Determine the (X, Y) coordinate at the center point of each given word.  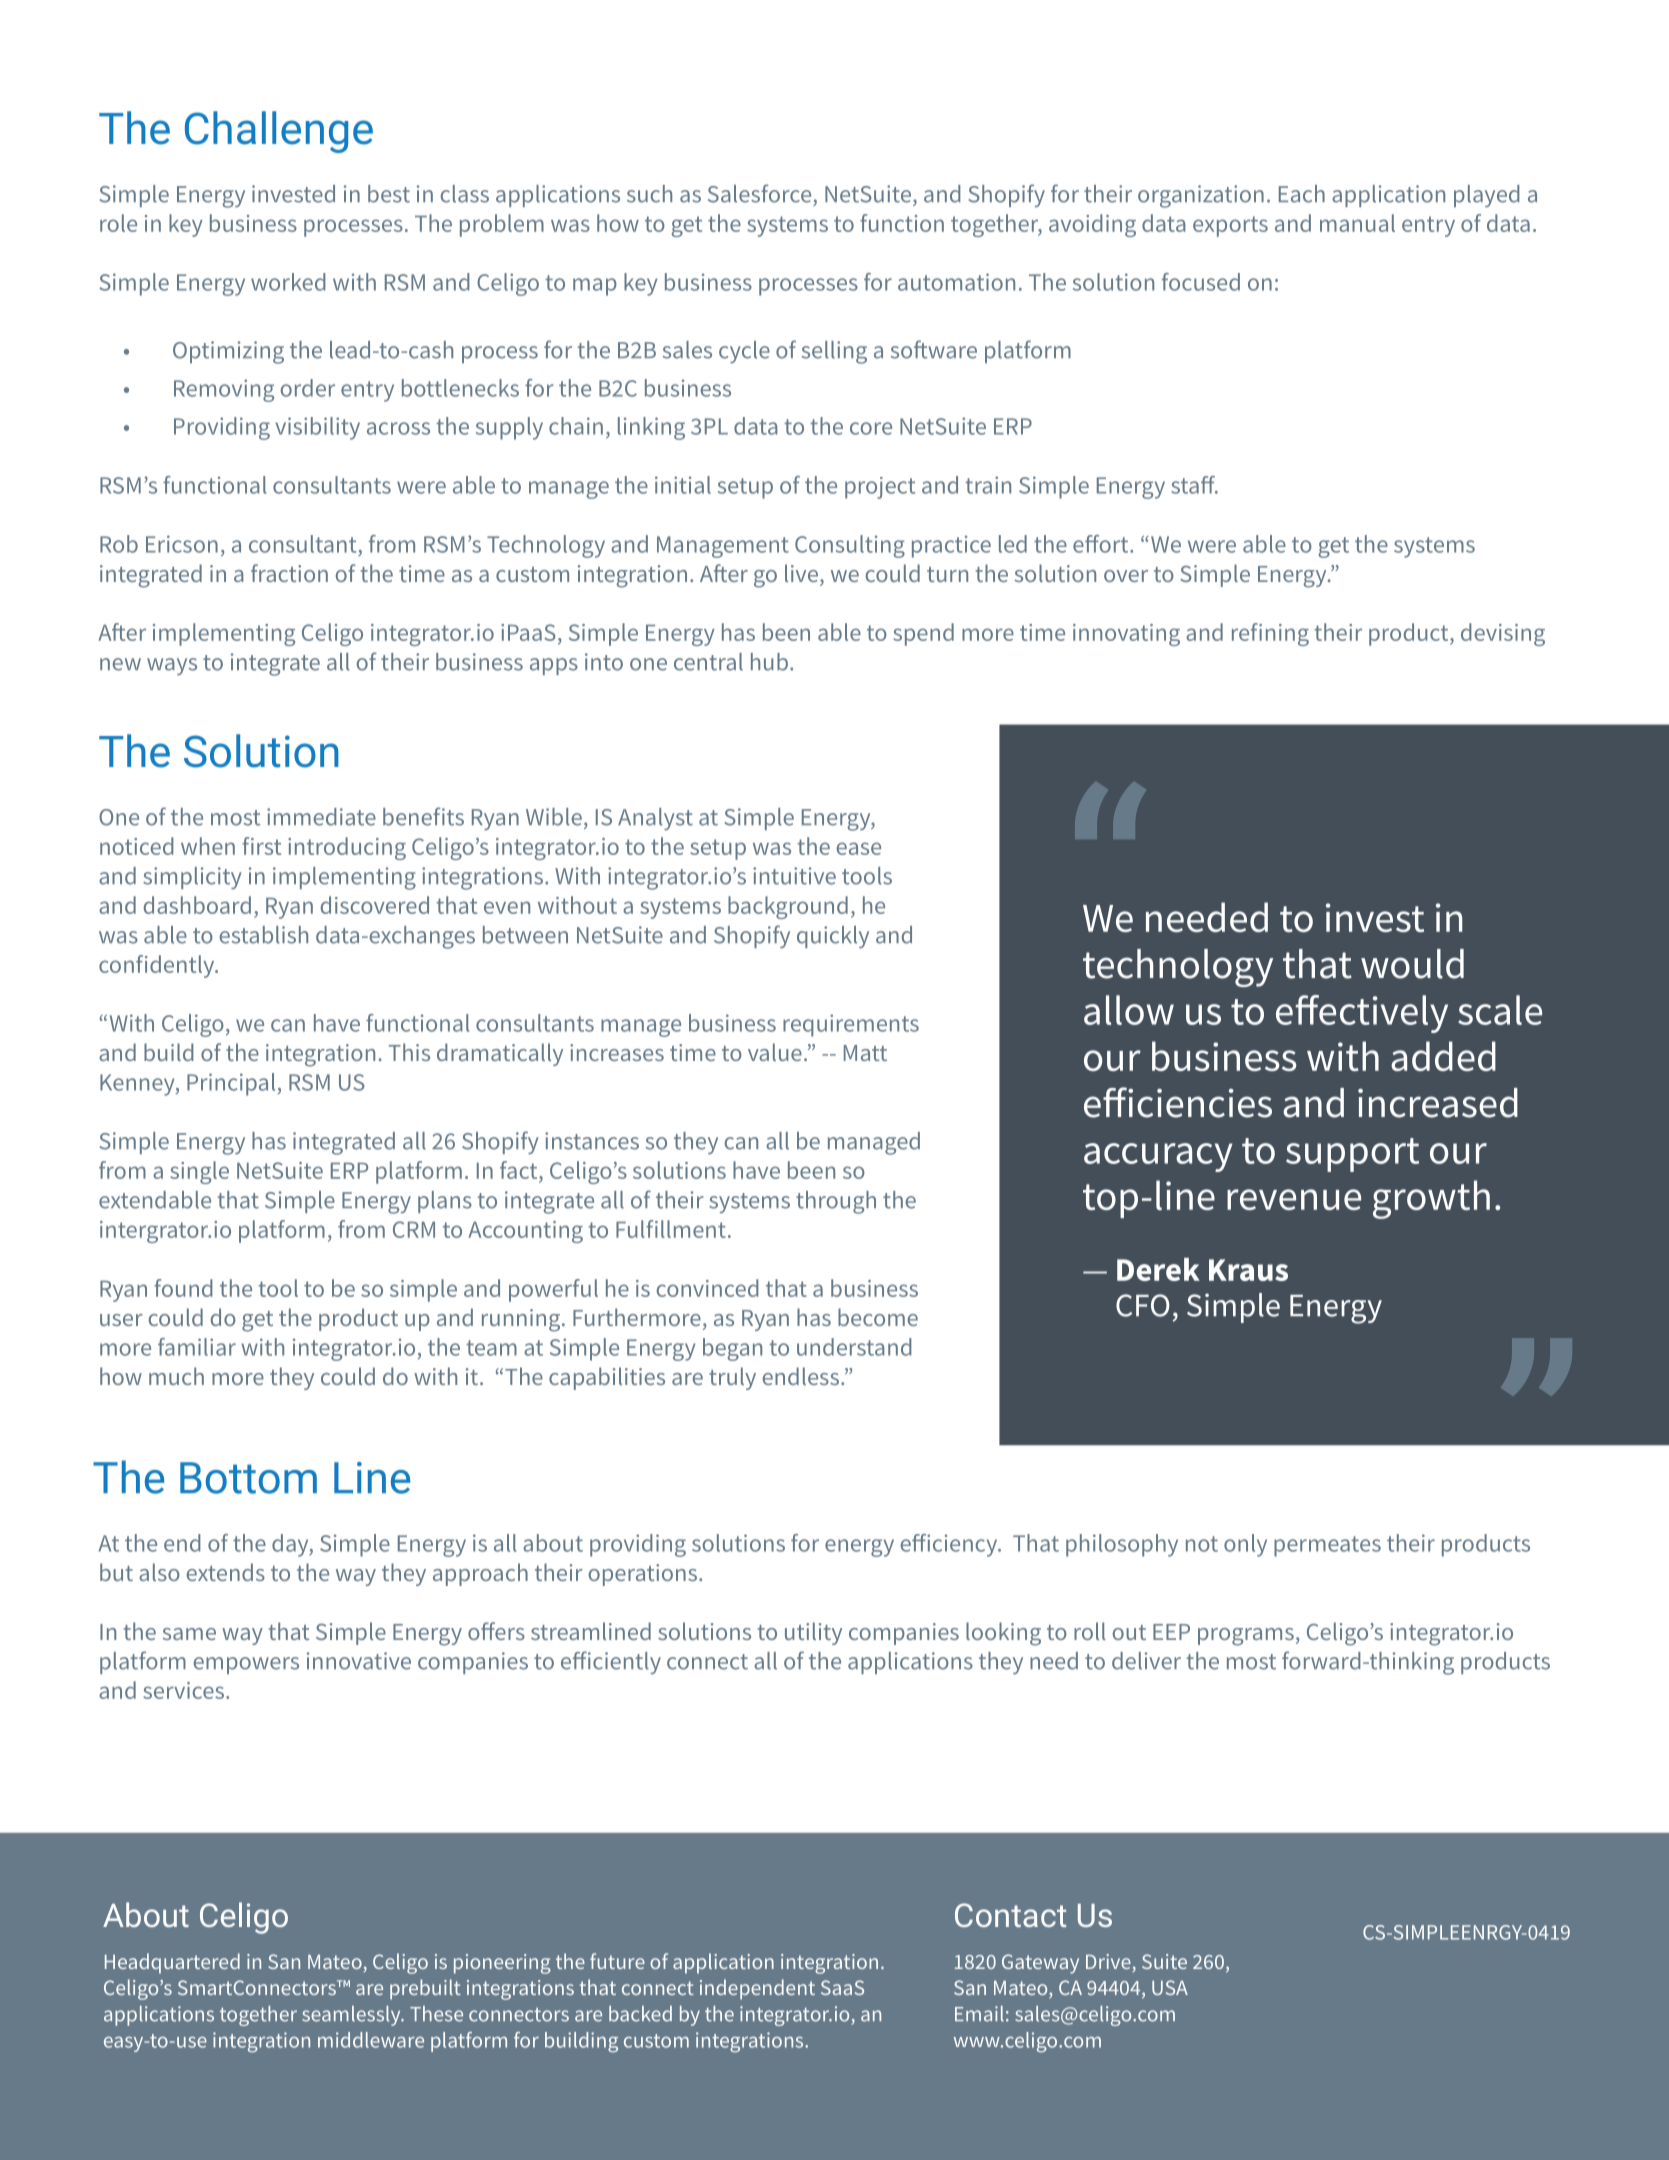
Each (1302, 194)
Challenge (279, 132)
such (649, 194)
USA (1170, 1987)
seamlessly (352, 2016)
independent (757, 1989)
